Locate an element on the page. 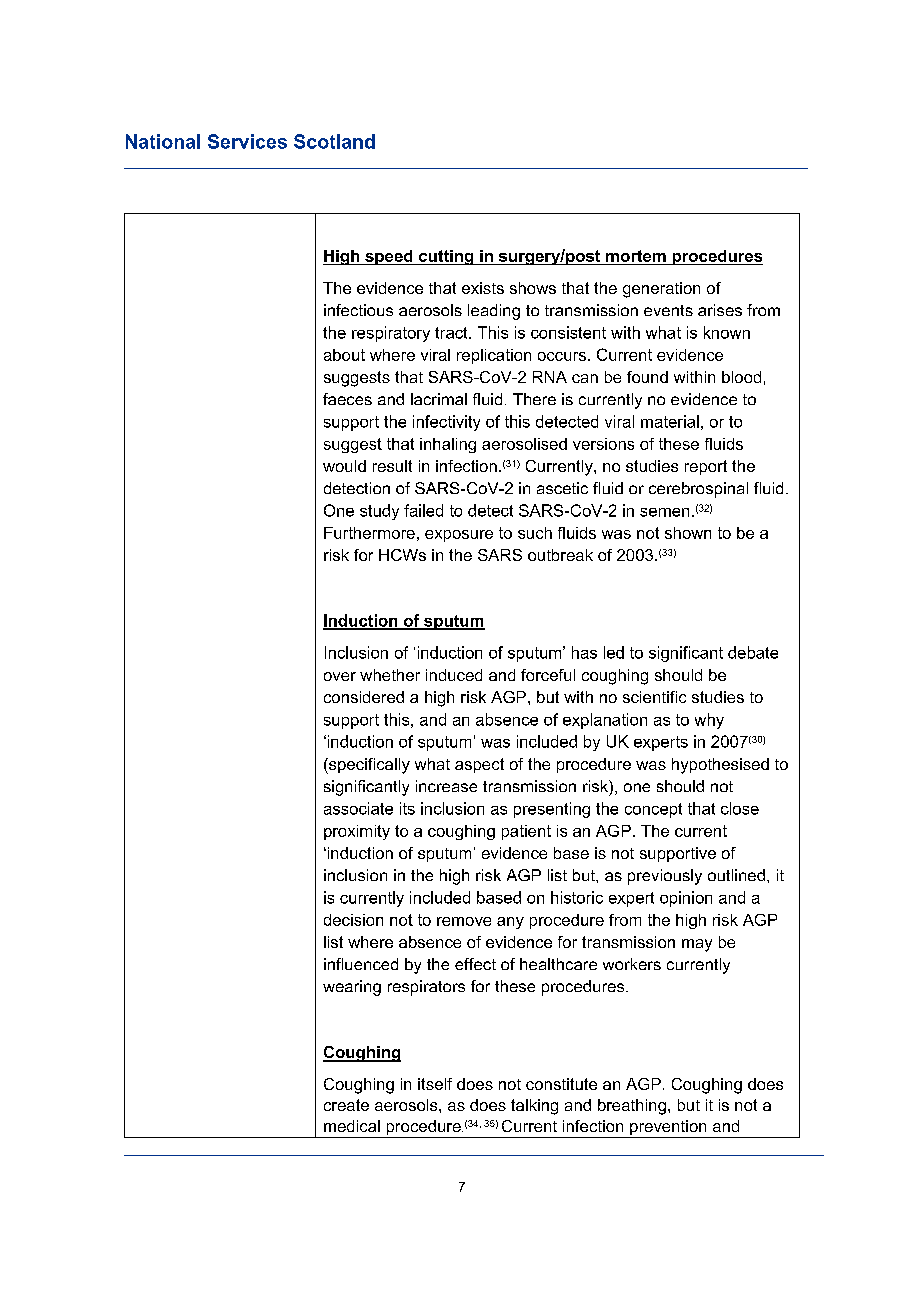 The image size is (924, 1308). induced is located at coordinates (454, 675).
